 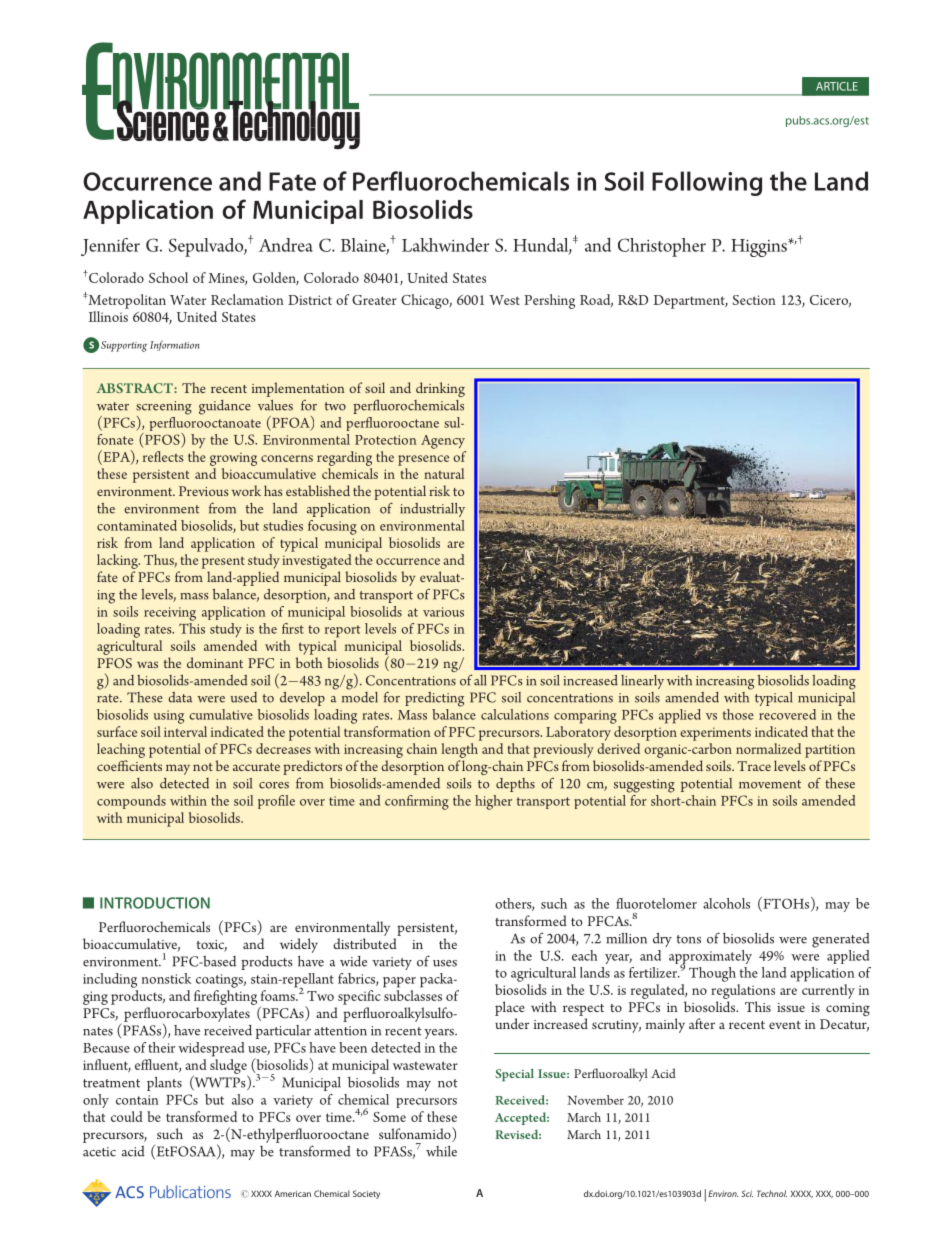 What do you see at coordinates (747, 1193) in the page?
I see `Sci` at bounding box center [747, 1193].
